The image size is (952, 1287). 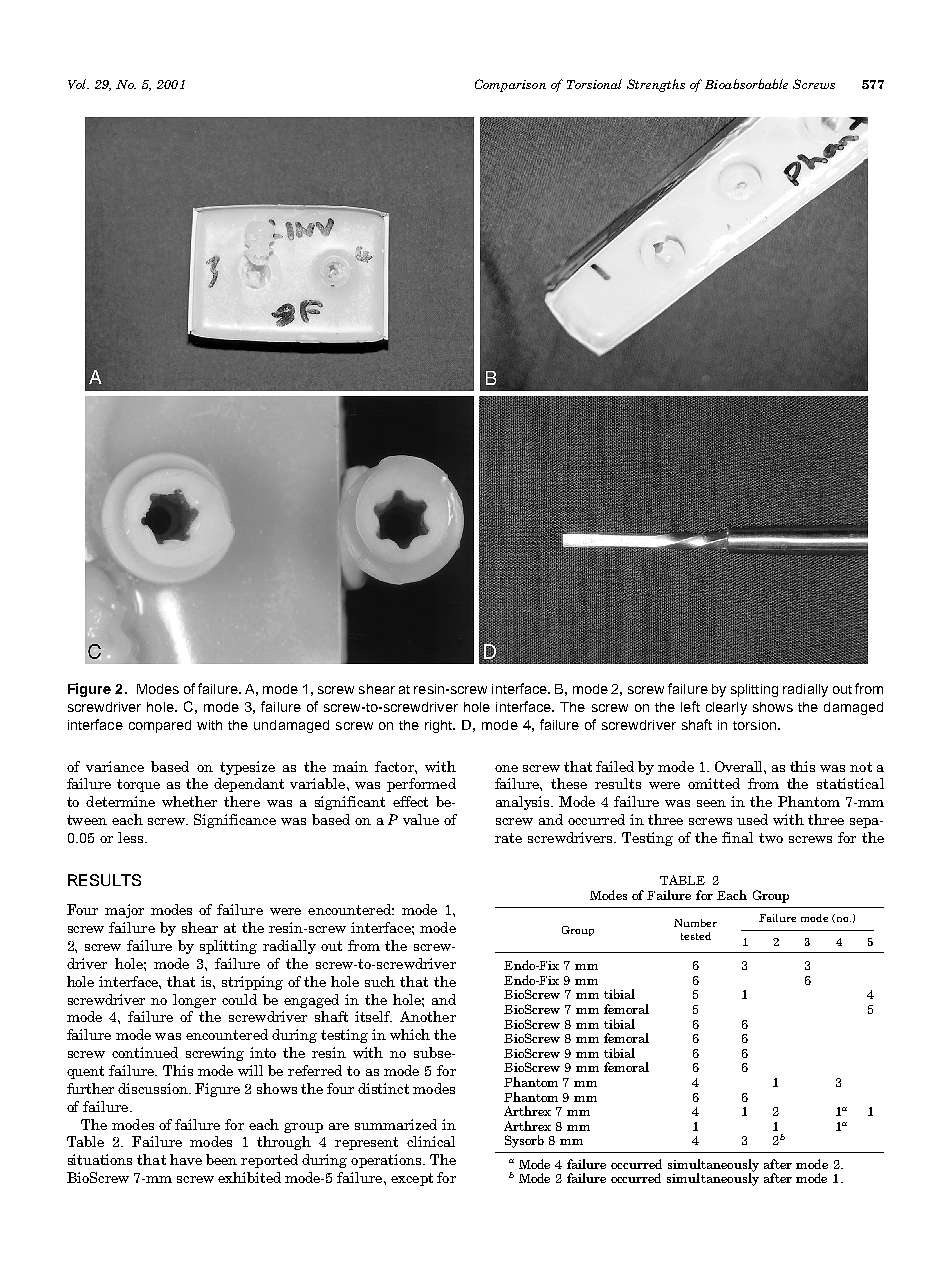 What do you see at coordinates (696, 936) in the screenshot?
I see `tested` at bounding box center [696, 936].
